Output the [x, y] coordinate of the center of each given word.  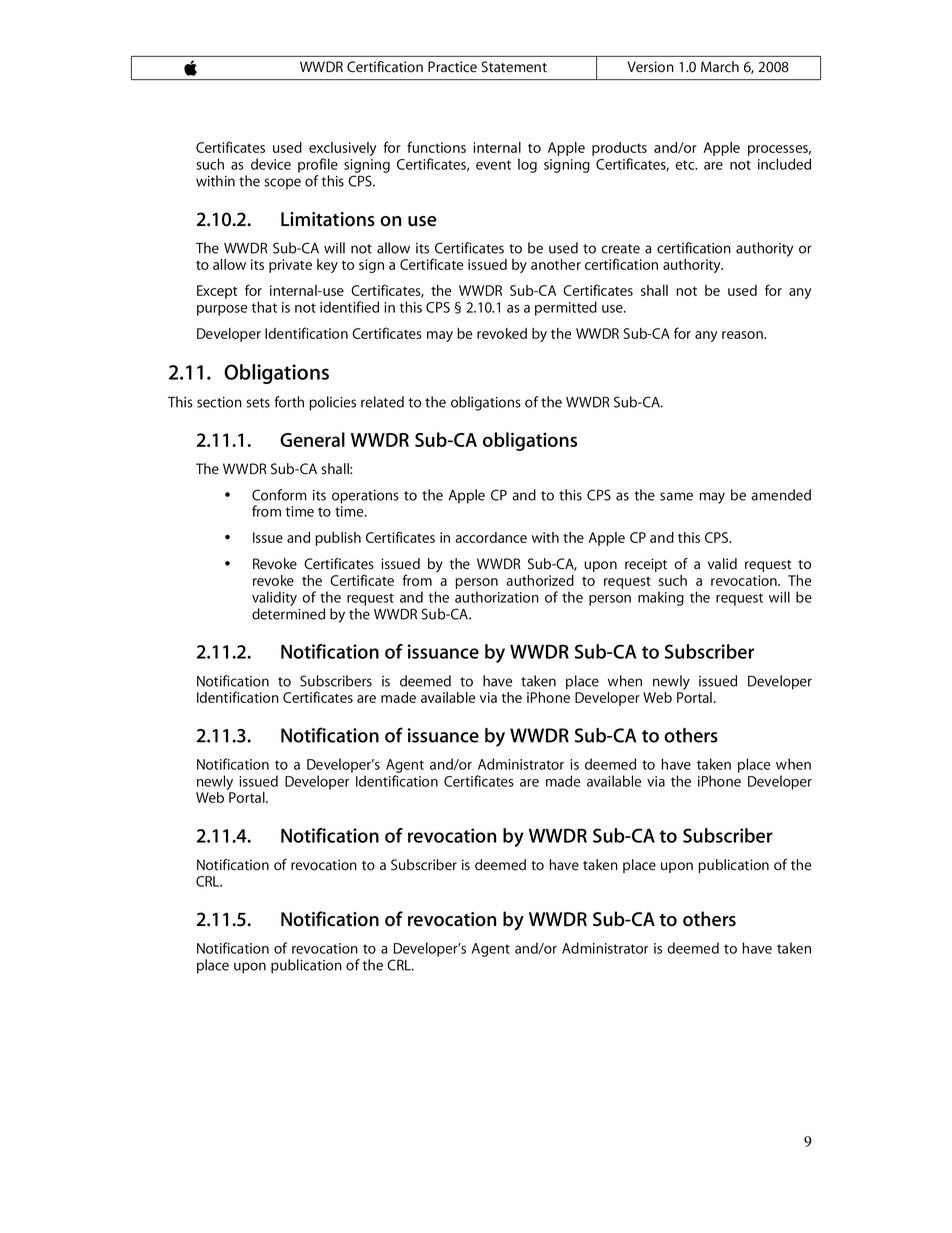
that [264, 307]
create [620, 249]
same [676, 496]
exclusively [342, 150]
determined [288, 614]
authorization [497, 597]
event [493, 165]
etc [686, 165]
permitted [566, 308]
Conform [279, 495]
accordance [491, 537]
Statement [514, 67]
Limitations [328, 219]
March [720, 67]
